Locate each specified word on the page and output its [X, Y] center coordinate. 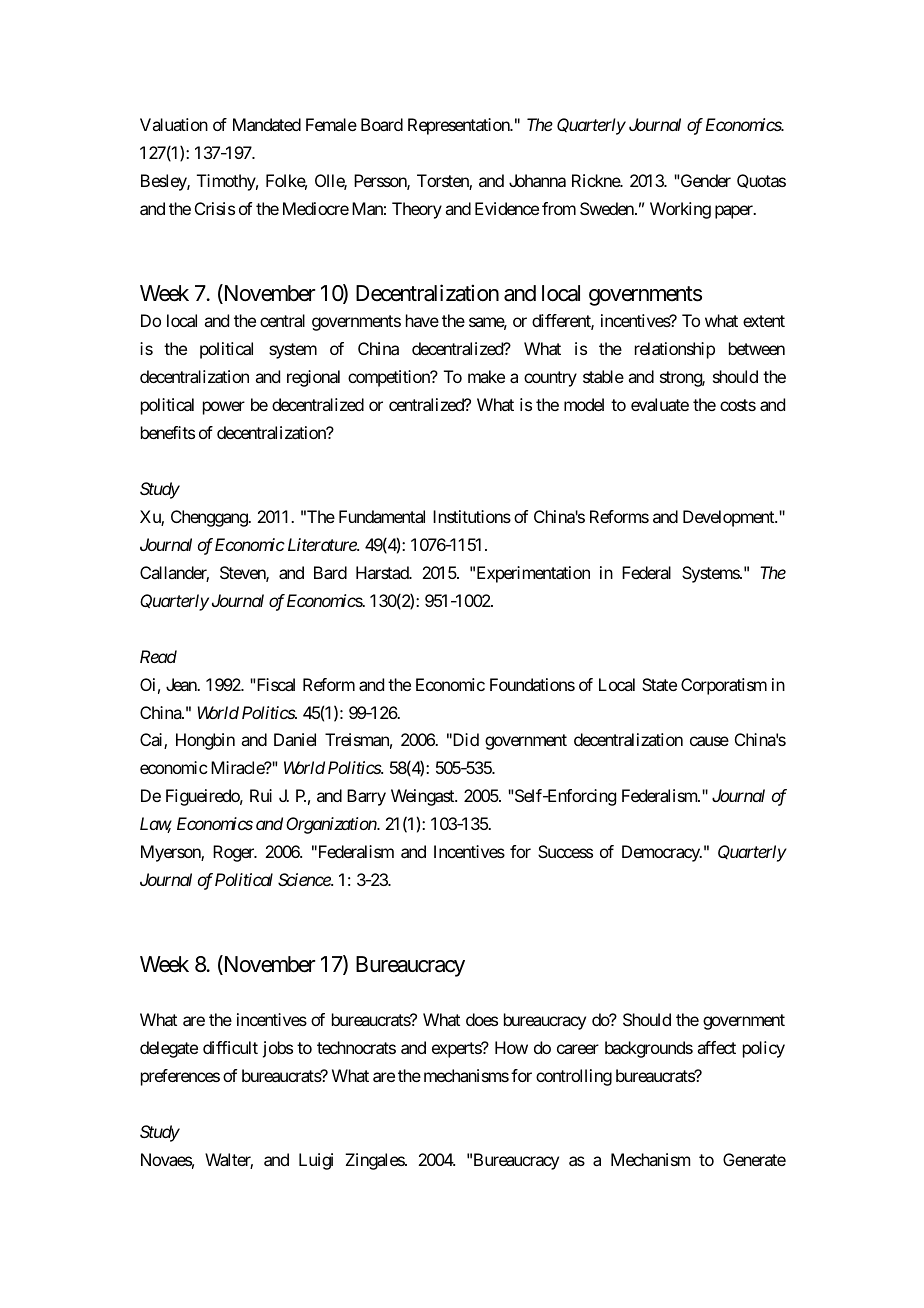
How [511, 1047]
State [659, 684]
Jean [182, 684]
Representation [460, 126]
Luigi [316, 1161]
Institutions [472, 516]
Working [680, 210]
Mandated [267, 124]
